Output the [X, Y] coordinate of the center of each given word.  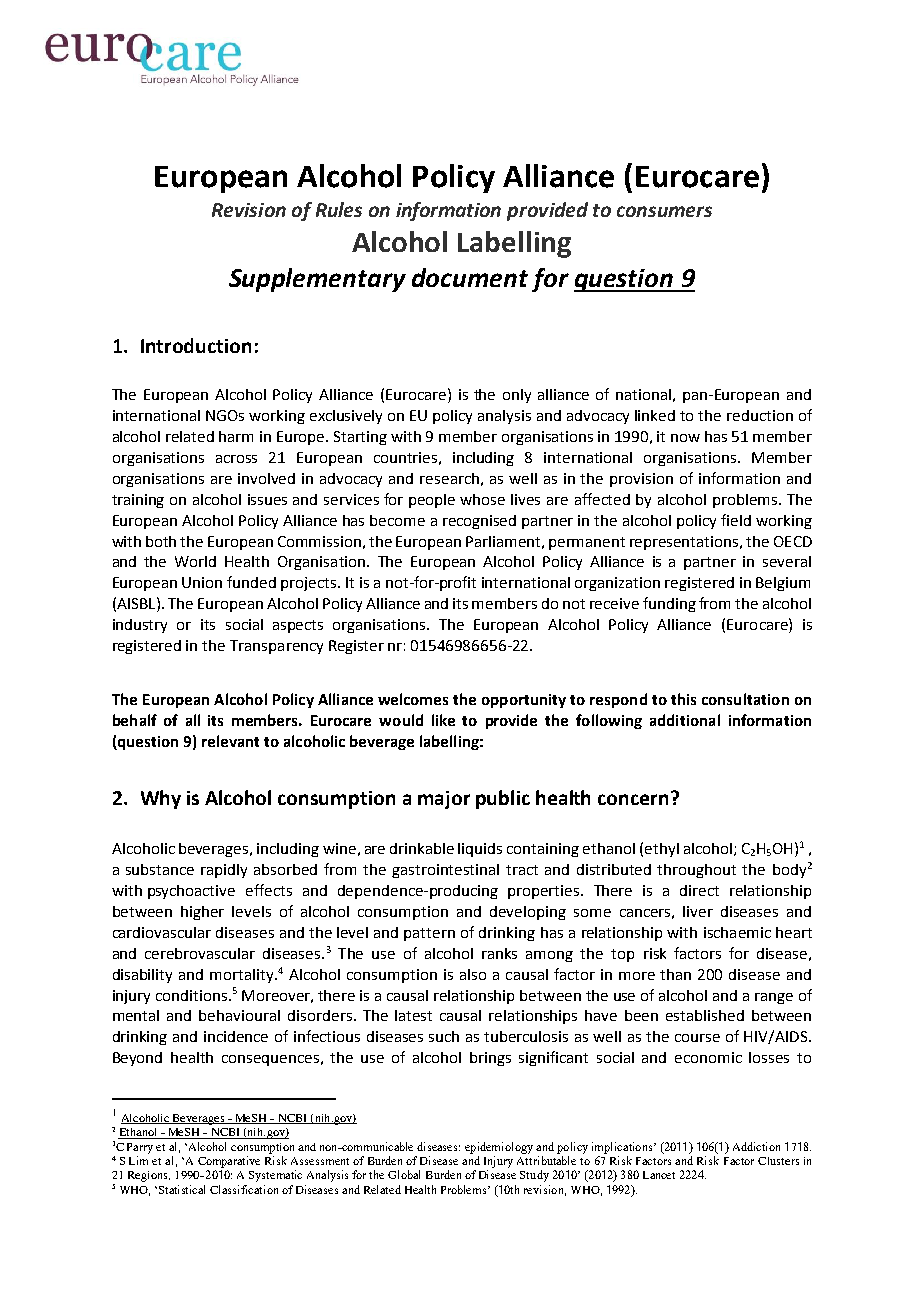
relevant [230, 741]
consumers [664, 211]
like [443, 720]
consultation [745, 699]
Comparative [229, 1162]
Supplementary [317, 280]
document [470, 277]
